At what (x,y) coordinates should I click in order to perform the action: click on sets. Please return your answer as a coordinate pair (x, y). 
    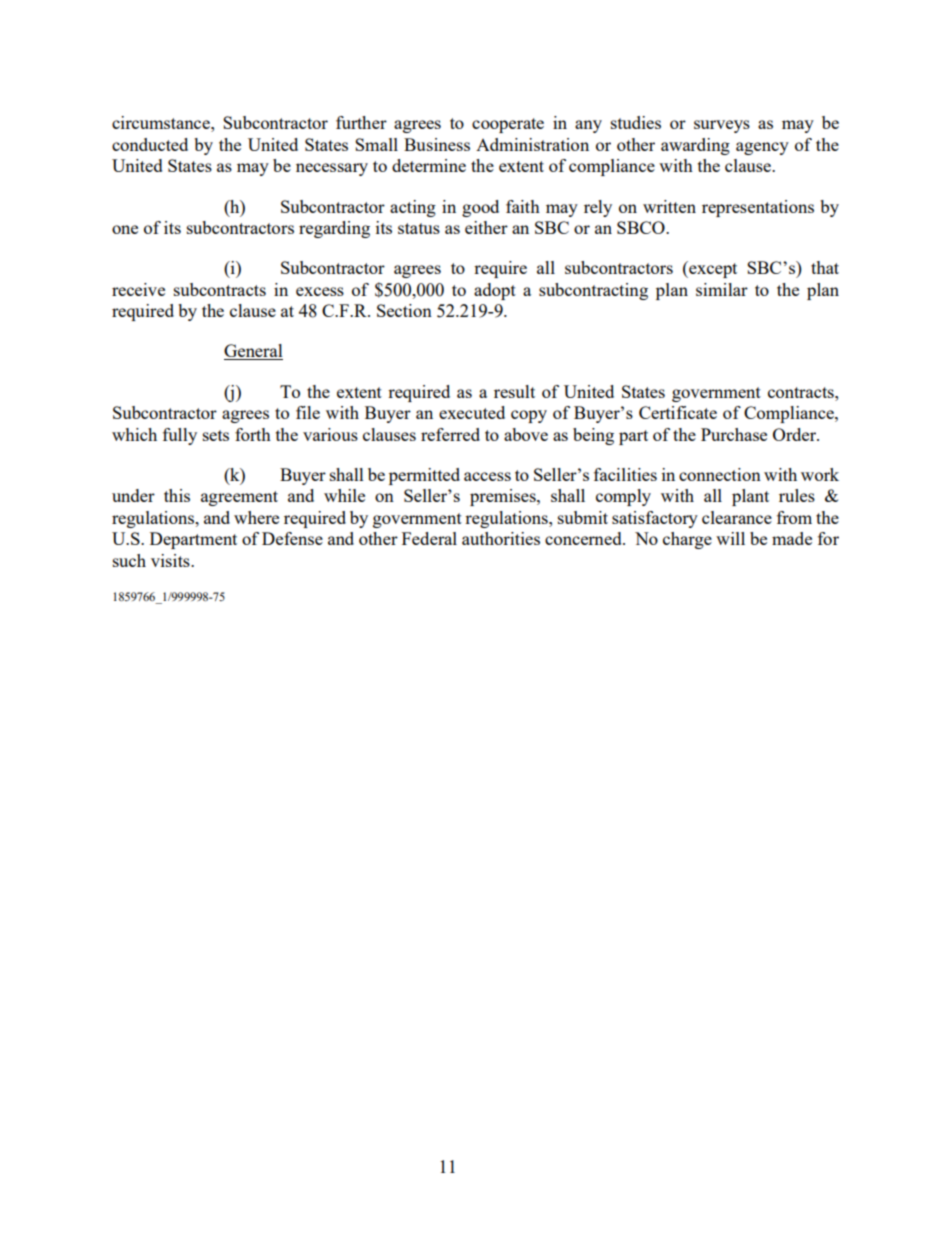
    Looking at the image, I should click on (216, 435).
